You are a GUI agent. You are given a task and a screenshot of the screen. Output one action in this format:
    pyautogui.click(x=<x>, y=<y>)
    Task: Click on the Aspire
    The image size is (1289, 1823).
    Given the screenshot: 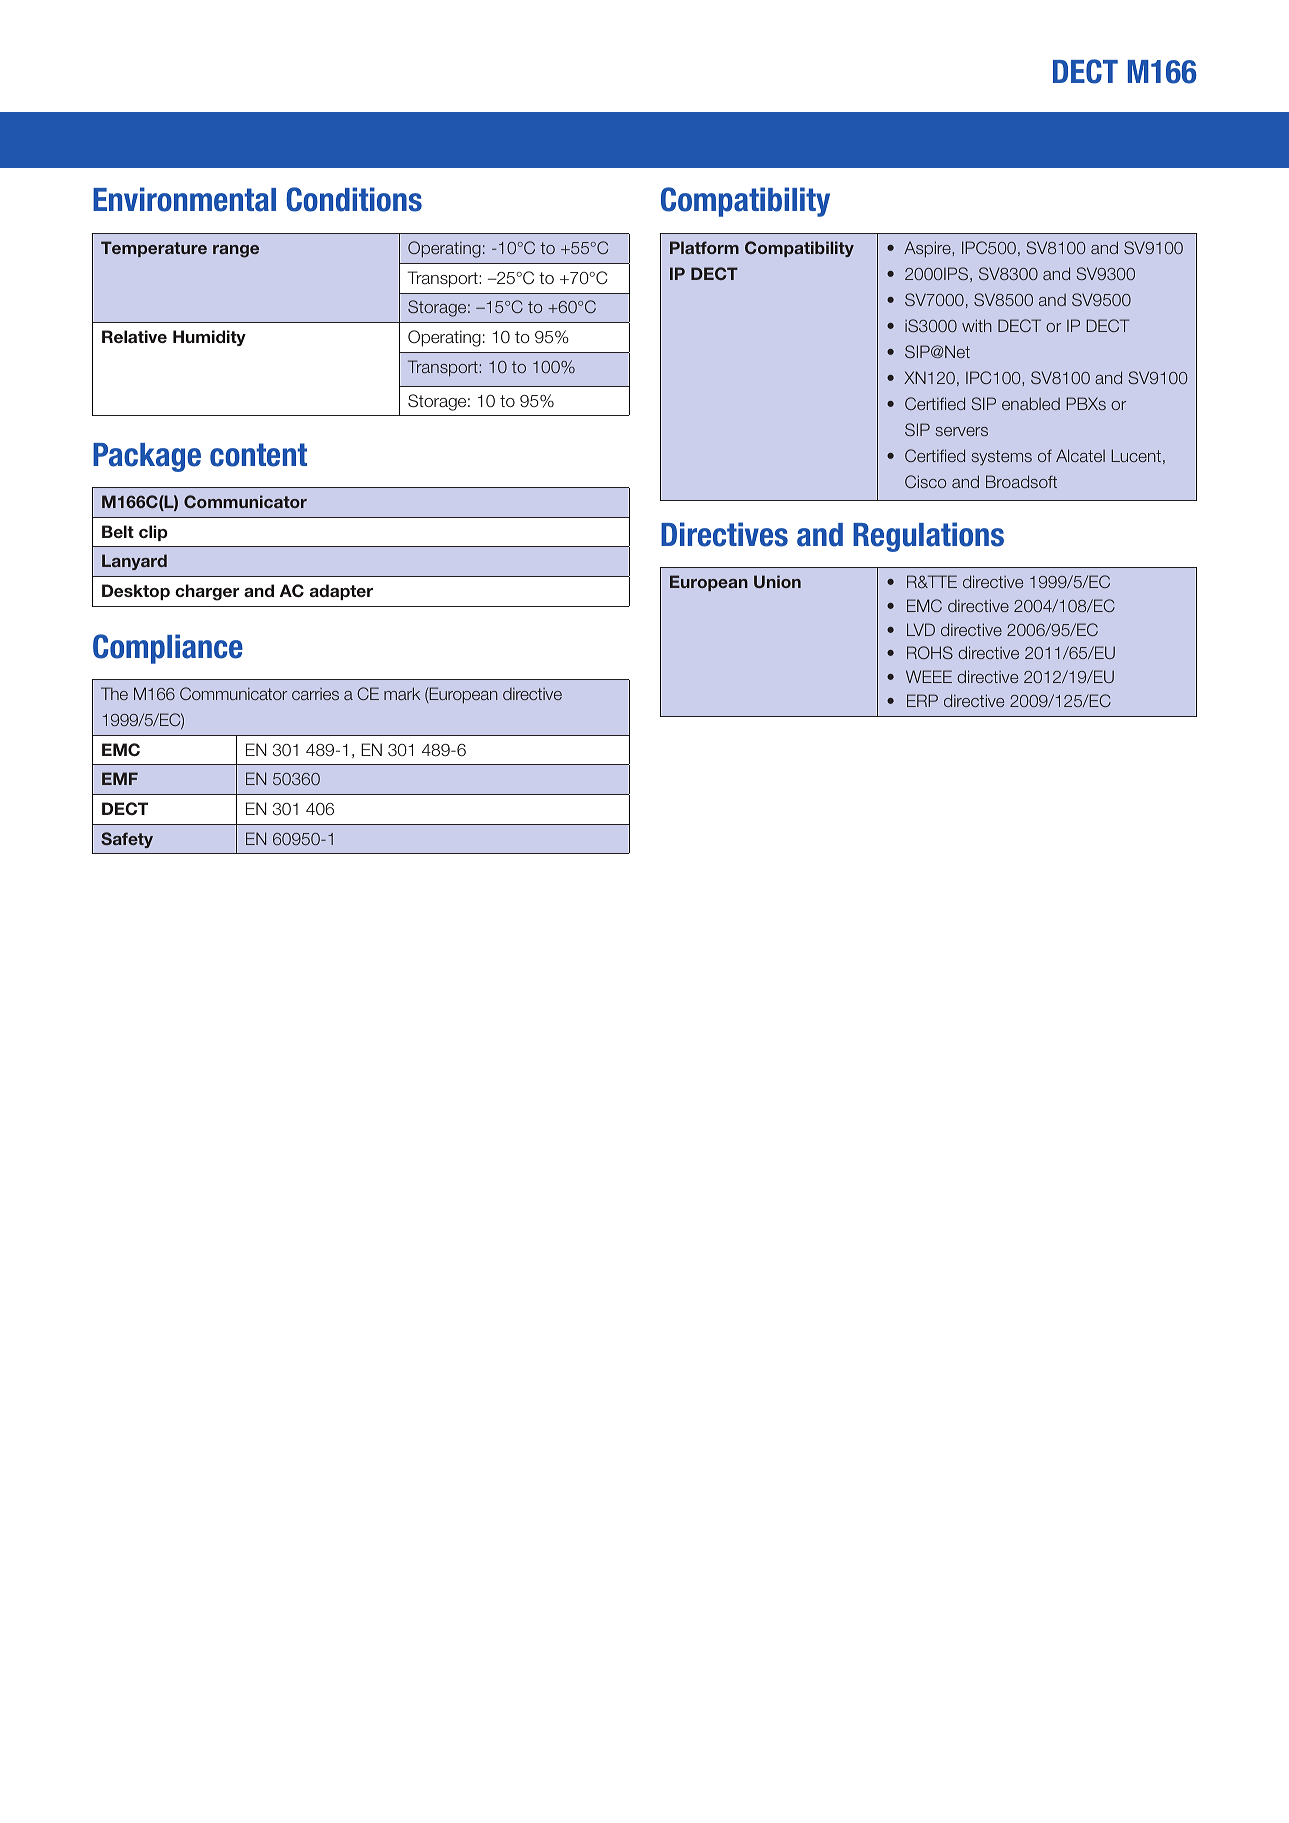 What is the action you would take?
    pyautogui.click(x=928, y=249)
